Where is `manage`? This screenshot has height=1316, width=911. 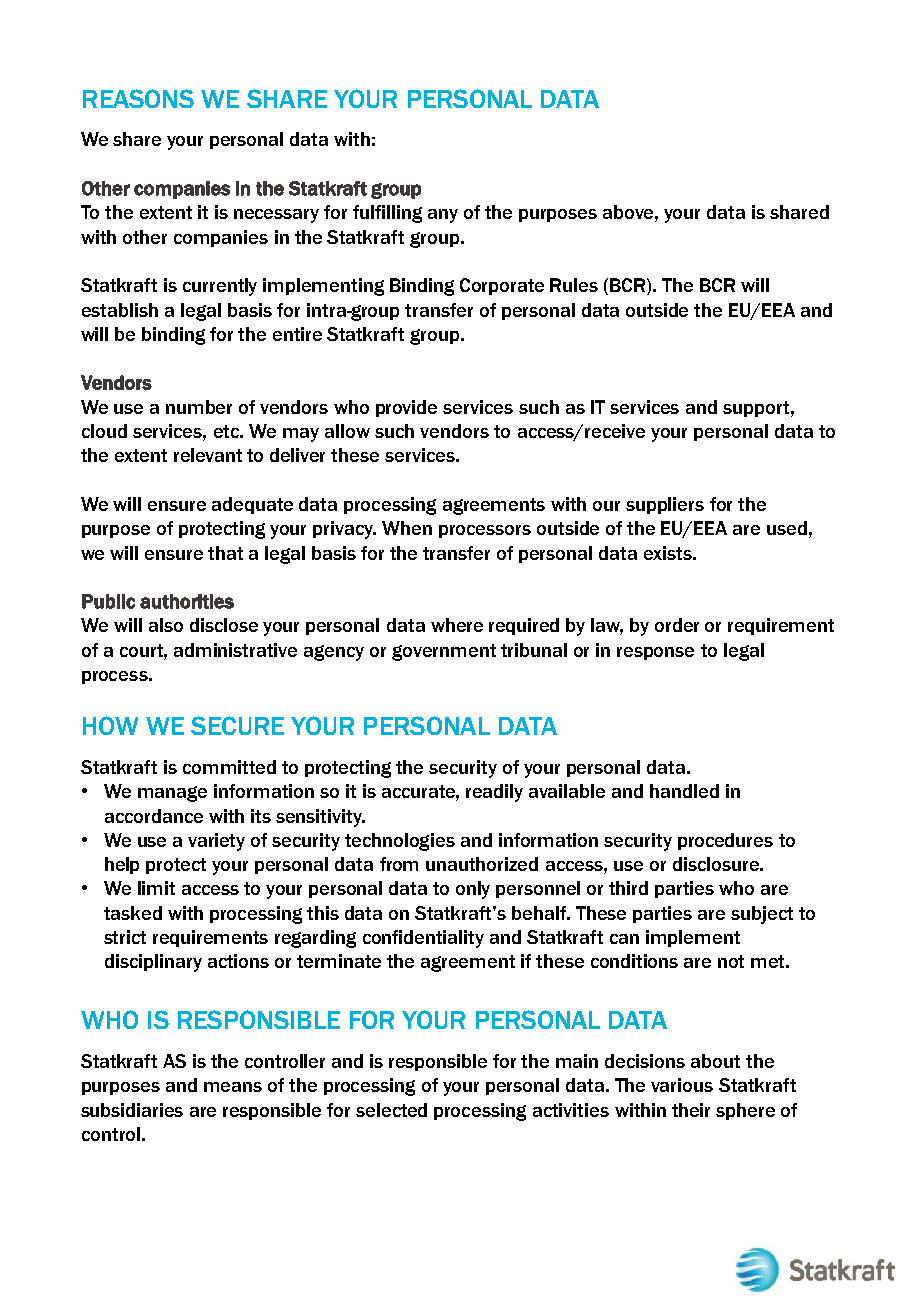
manage is located at coordinates (172, 794).
